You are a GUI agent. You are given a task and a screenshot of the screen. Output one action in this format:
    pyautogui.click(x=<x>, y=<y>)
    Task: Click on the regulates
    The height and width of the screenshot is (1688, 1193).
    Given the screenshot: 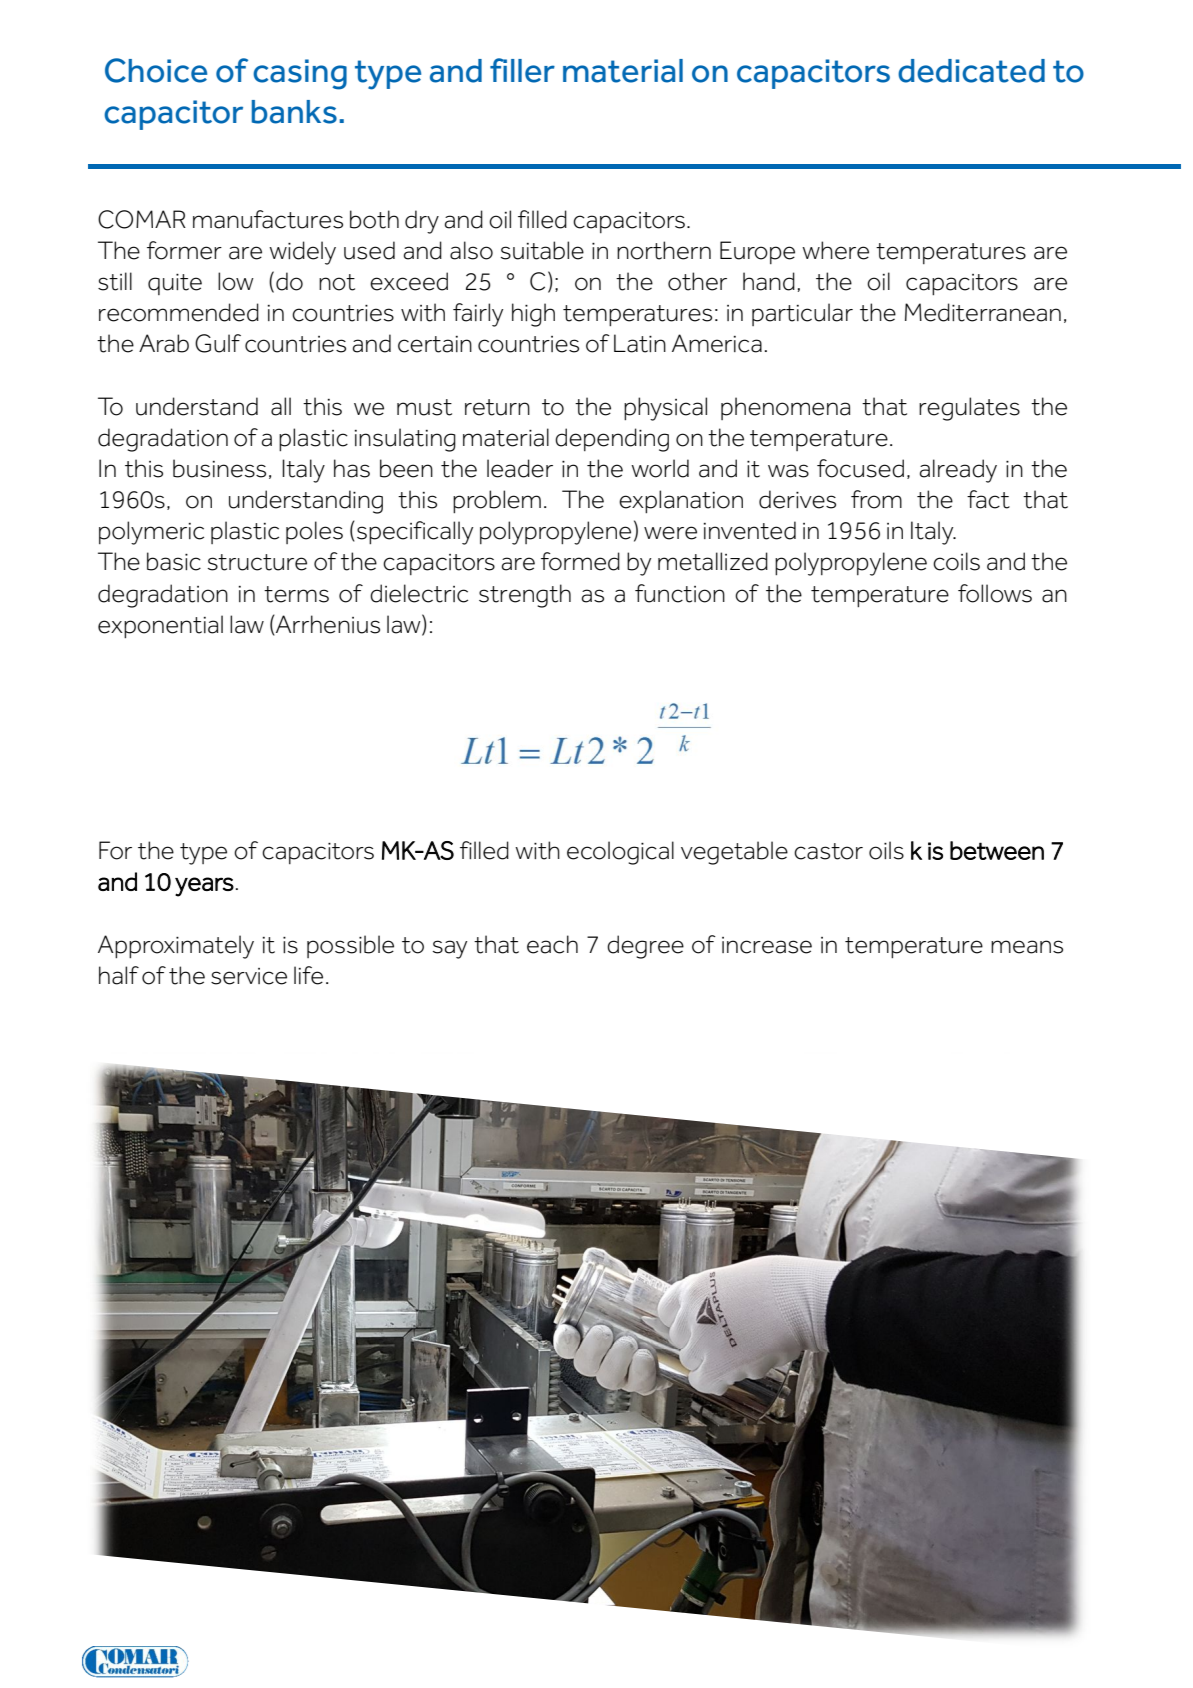 What is the action you would take?
    pyautogui.click(x=969, y=409)
